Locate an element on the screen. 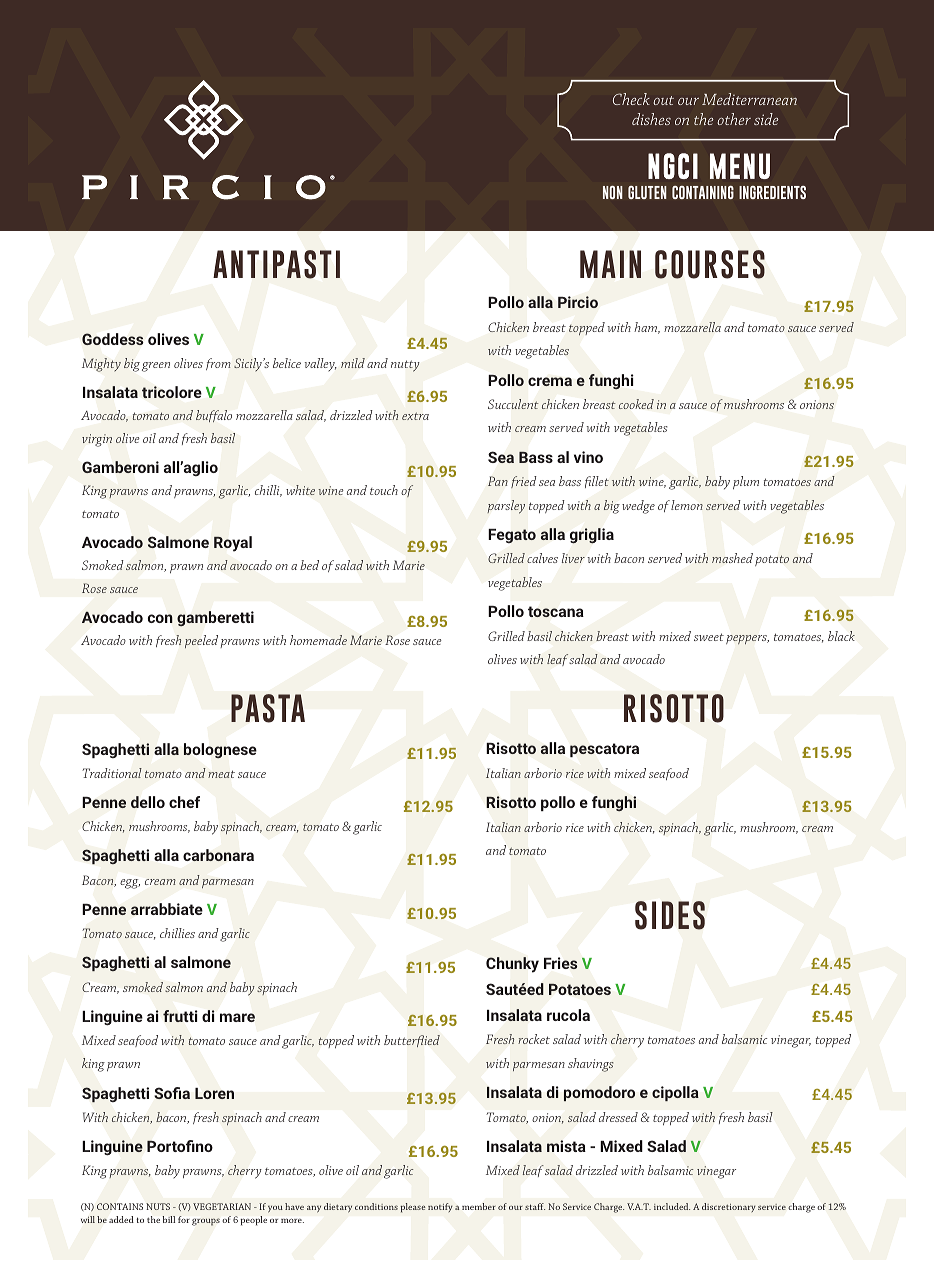  other is located at coordinates (734, 119).
